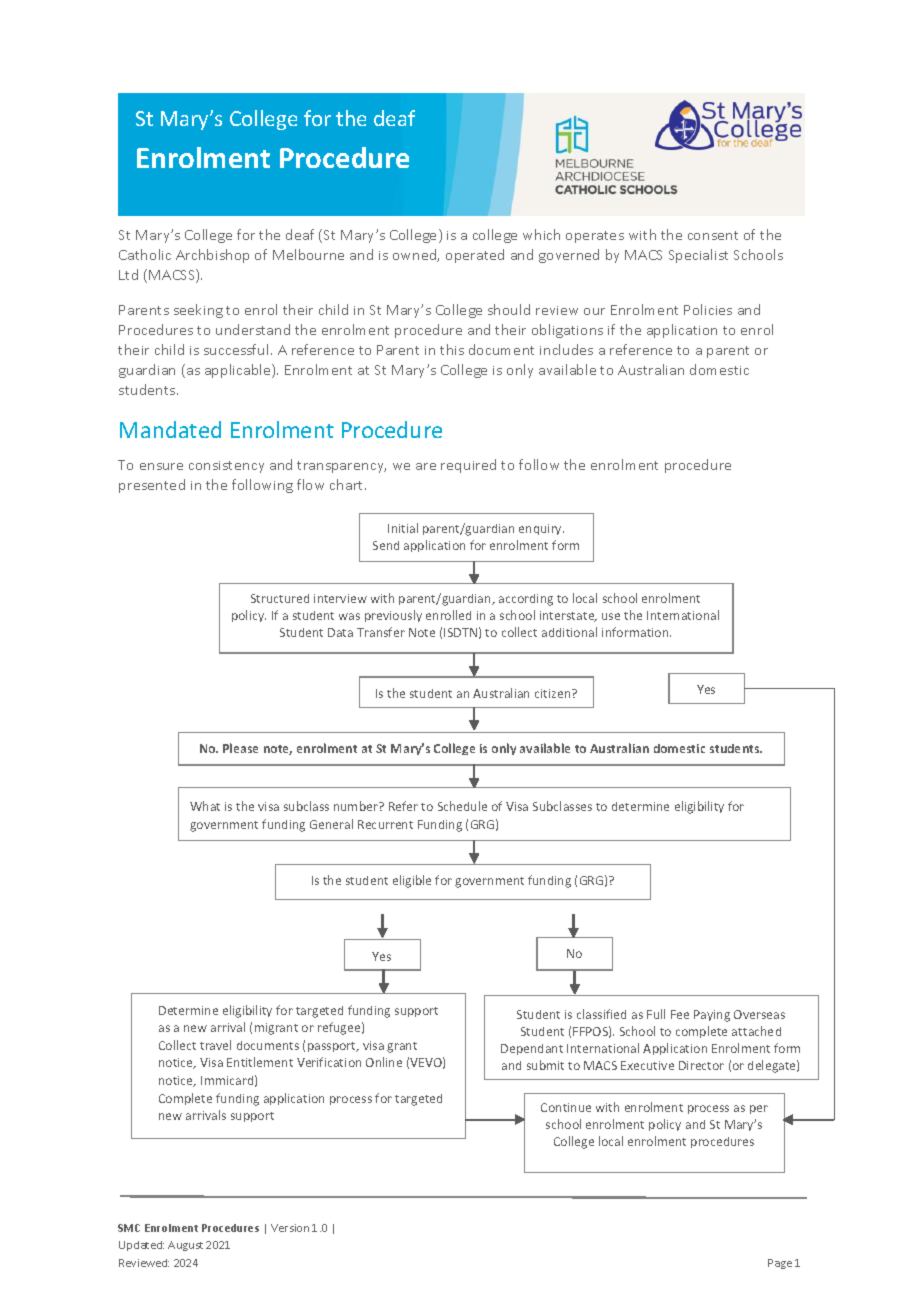 Image resolution: width=924 pixels, height=1309 pixels. Describe the element at coordinates (680, 1014) in the image. I see `Fee` at that location.
